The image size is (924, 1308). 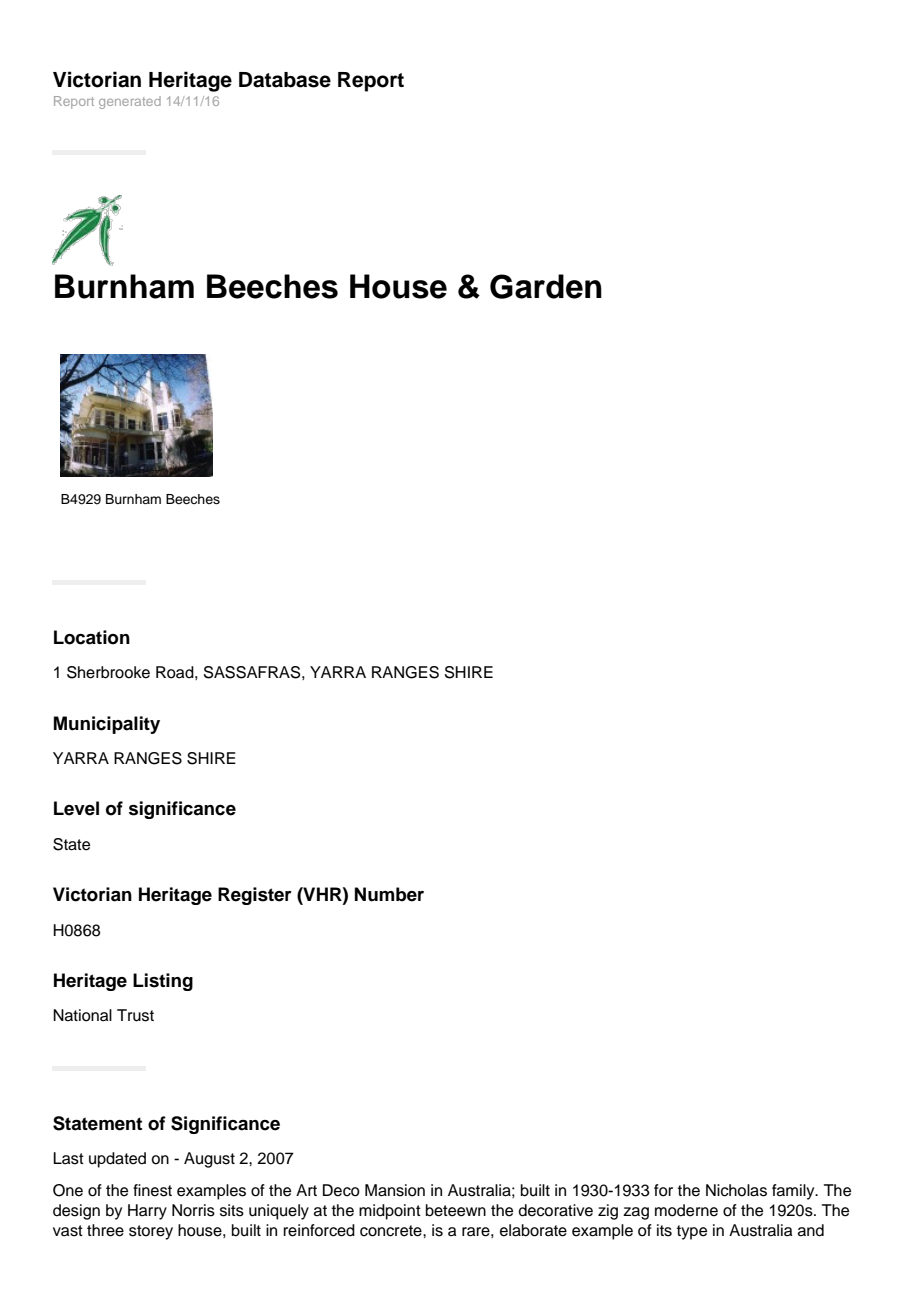 What do you see at coordinates (736, 1190) in the screenshot?
I see `Nicholas` at bounding box center [736, 1190].
